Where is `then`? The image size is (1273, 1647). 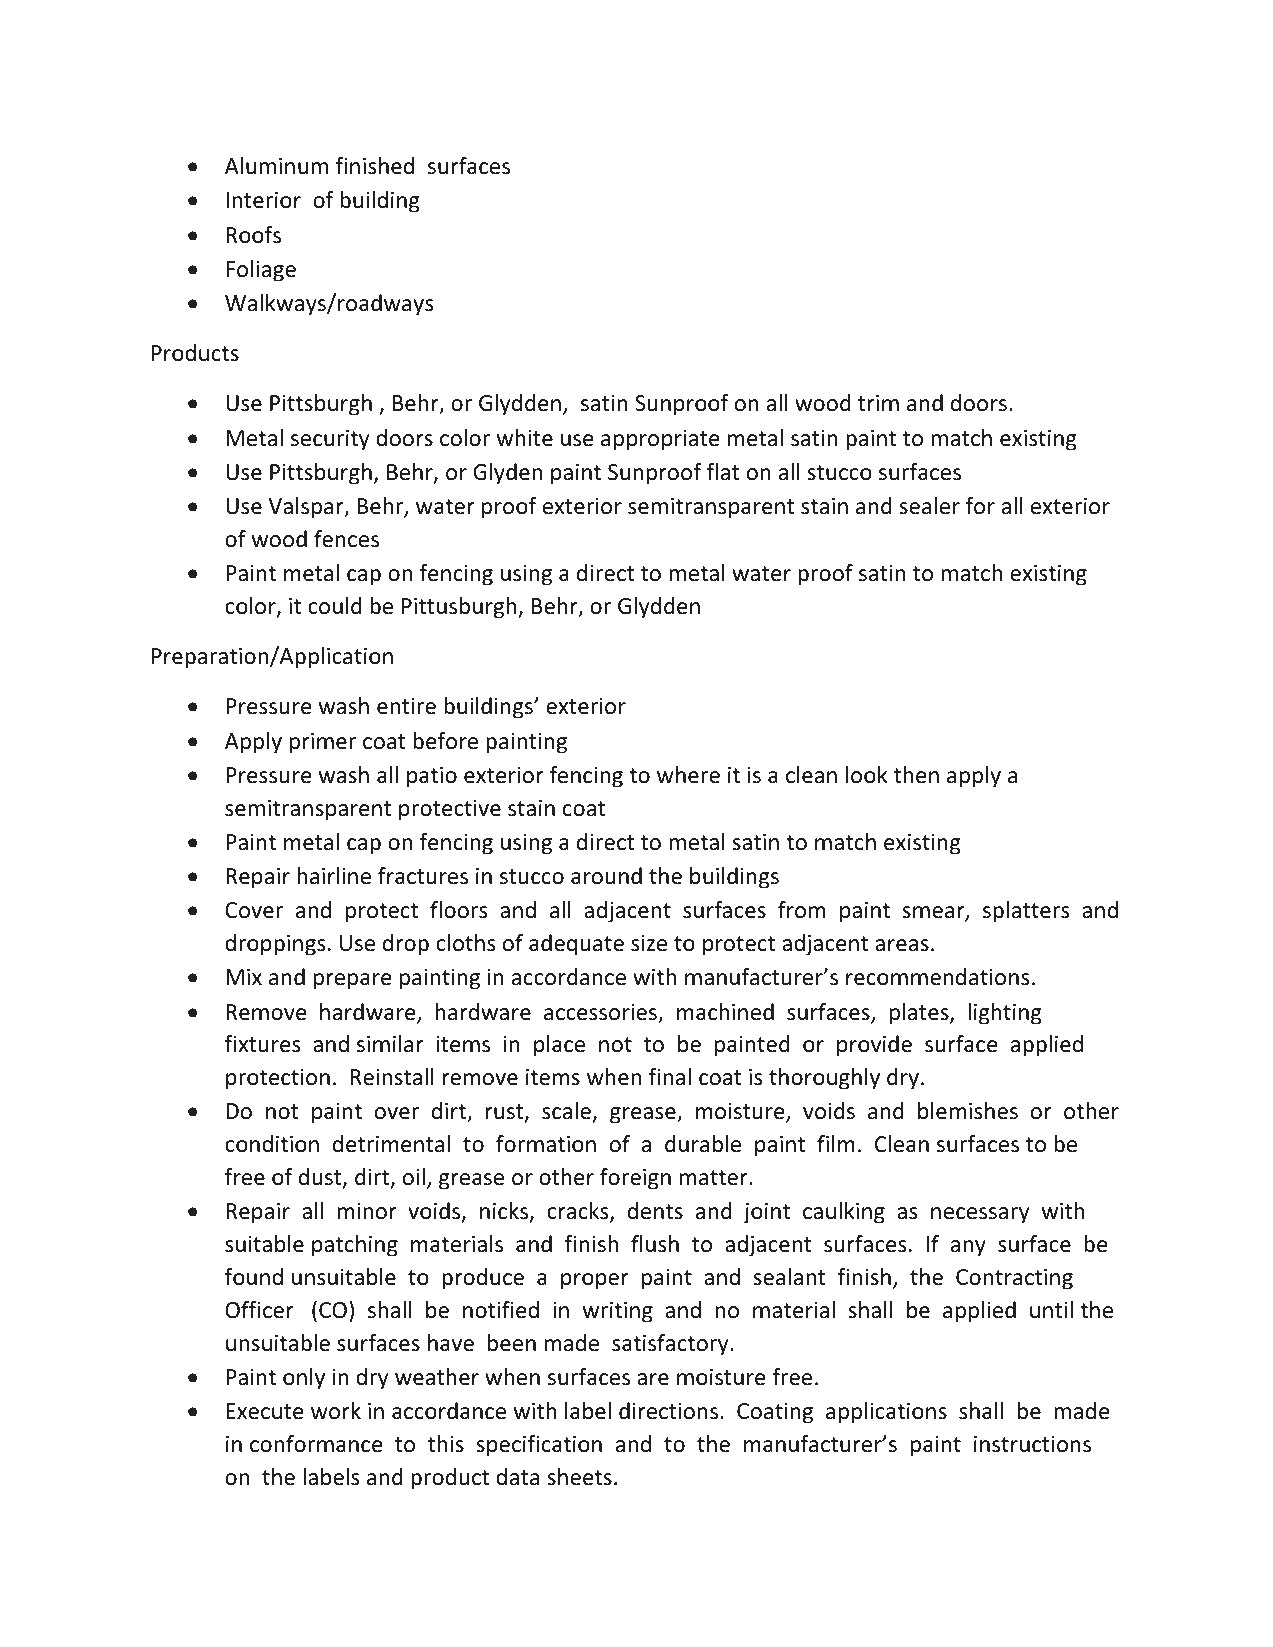
then is located at coordinates (916, 775).
